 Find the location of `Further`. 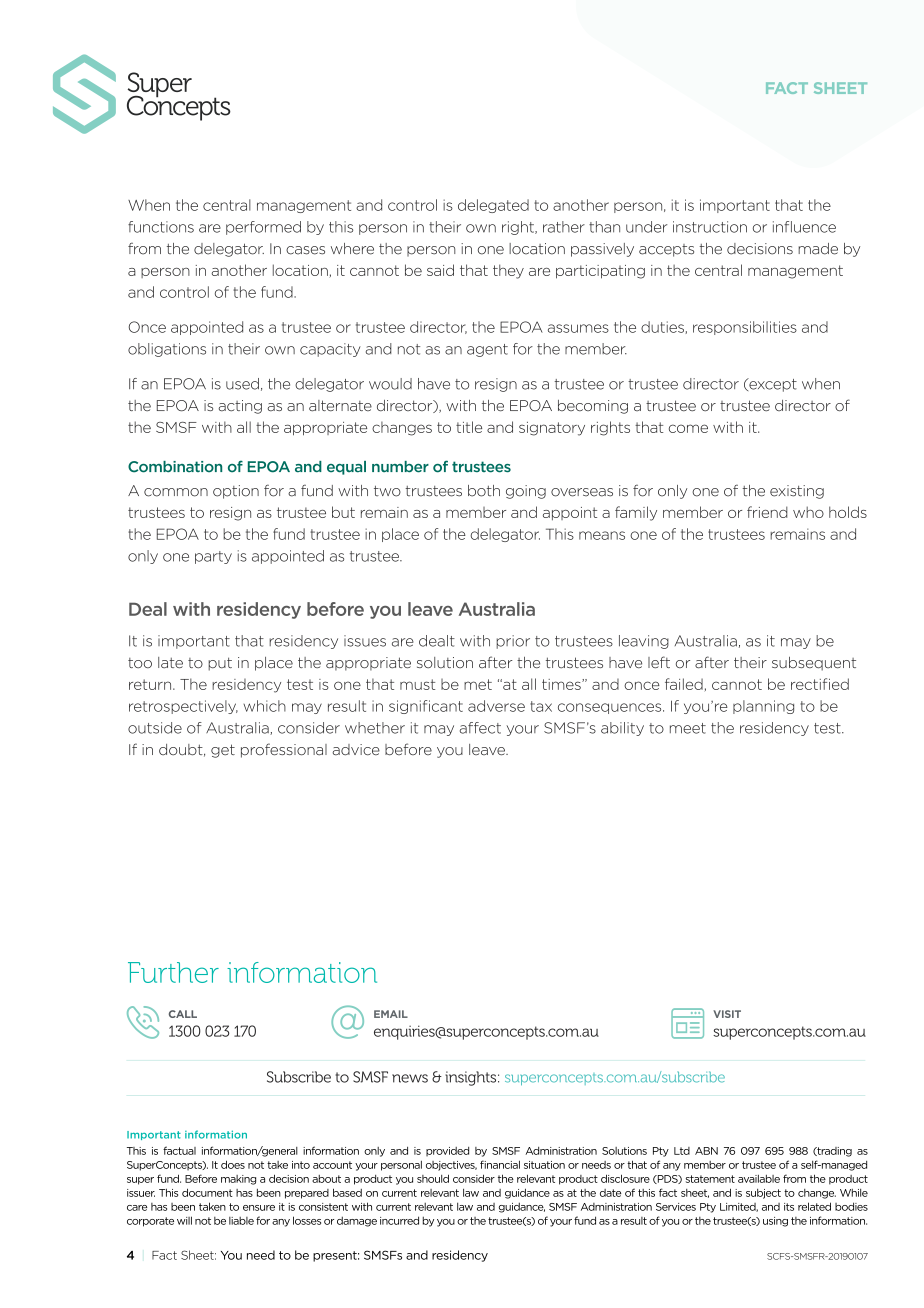

Further is located at coordinates (173, 972).
